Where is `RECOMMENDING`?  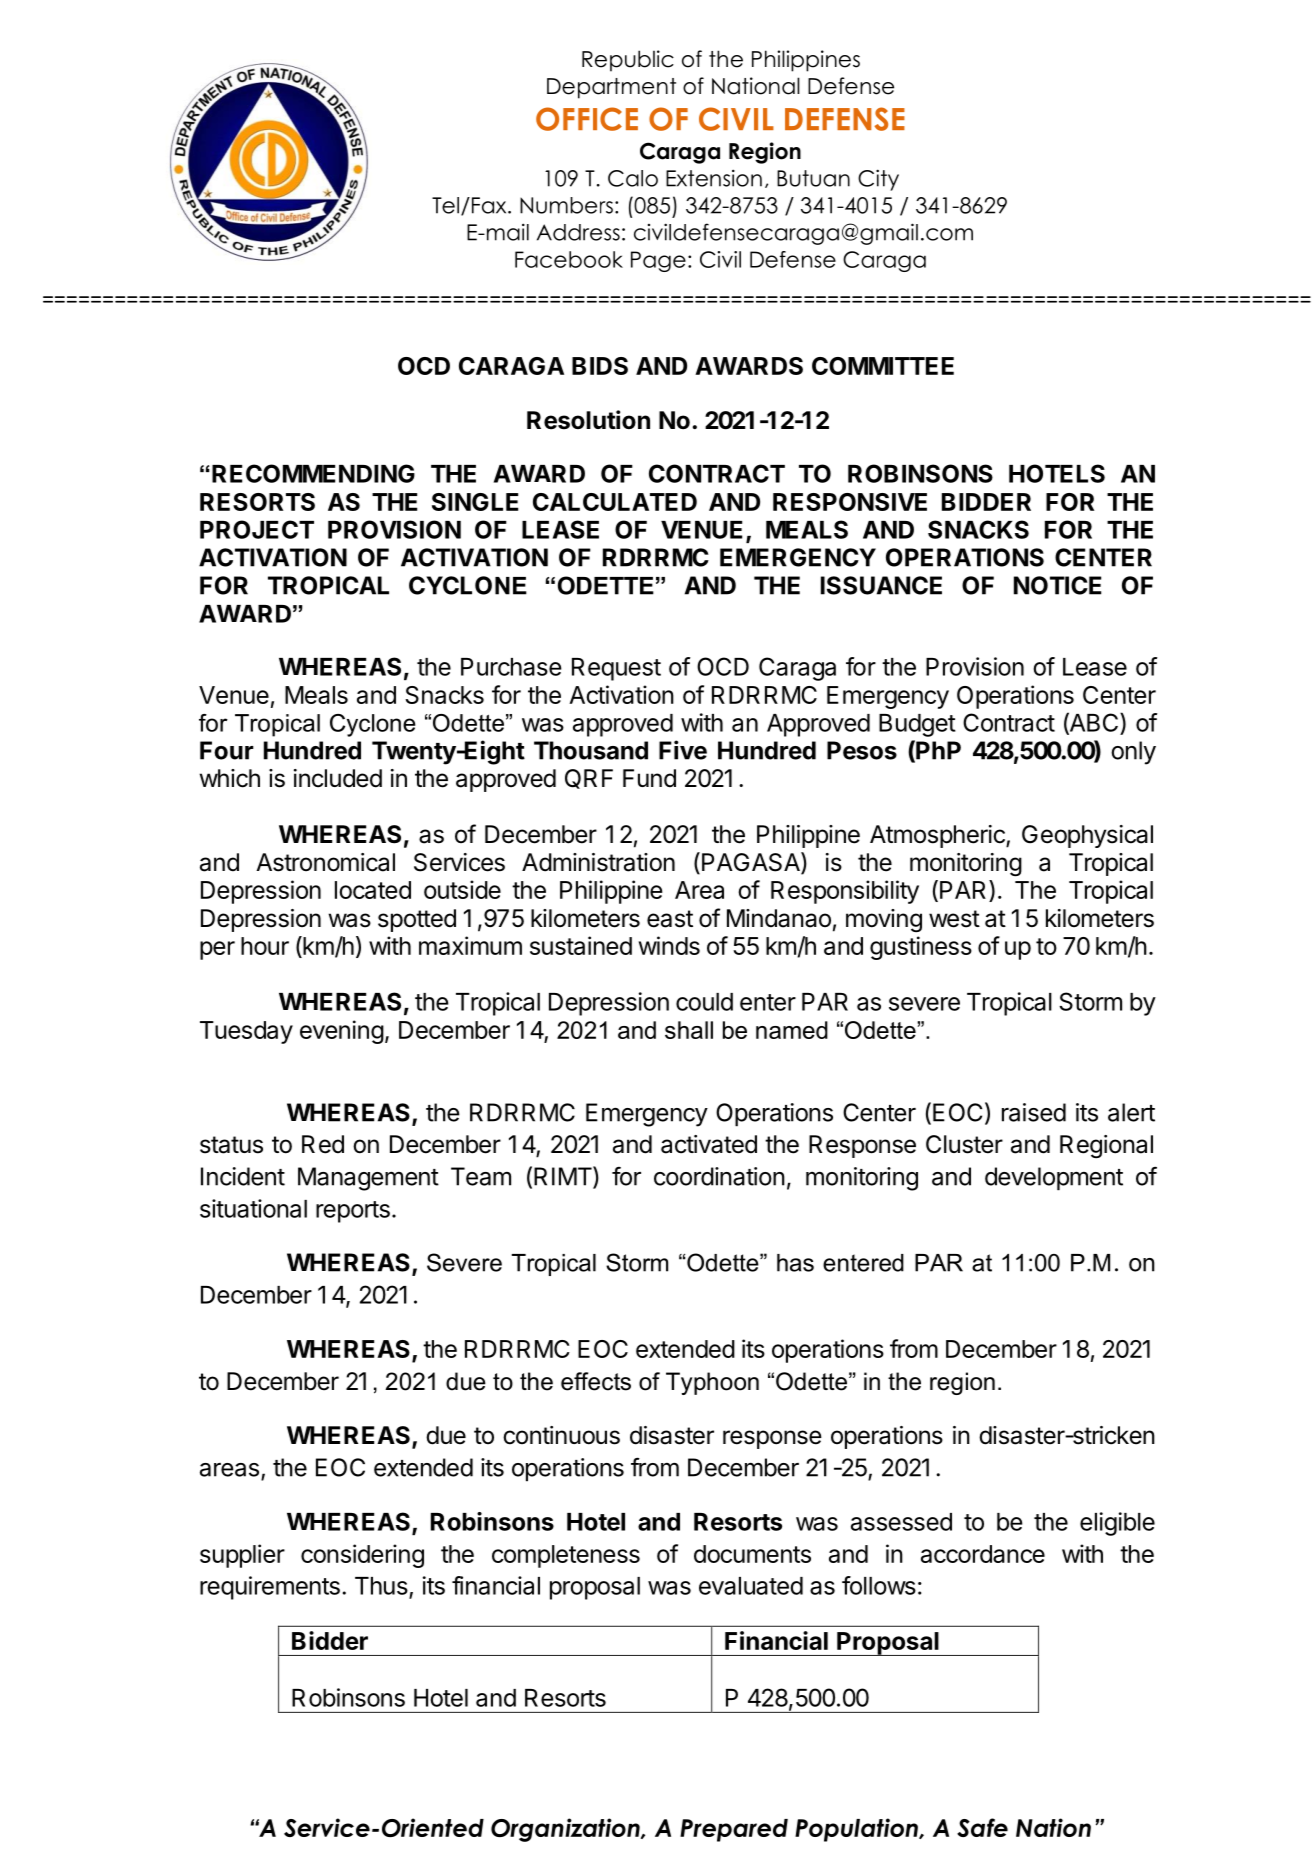
RECOMMENDING is located at coordinates (313, 473).
